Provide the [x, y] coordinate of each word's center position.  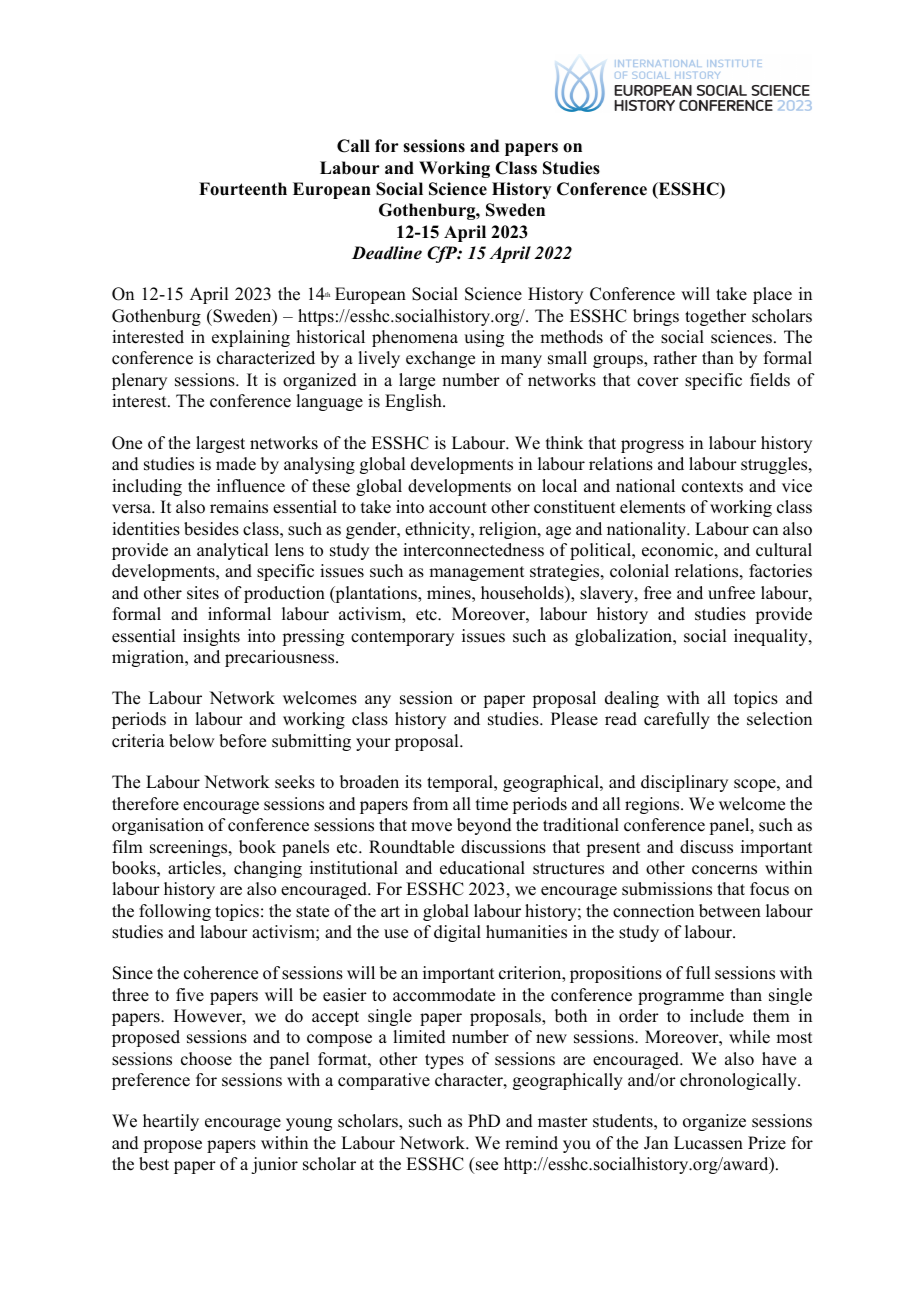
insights [211, 637]
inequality [772, 637]
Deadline [387, 253]
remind [531, 1143]
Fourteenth [243, 189]
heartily [171, 1122]
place [772, 295]
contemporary [402, 638]
